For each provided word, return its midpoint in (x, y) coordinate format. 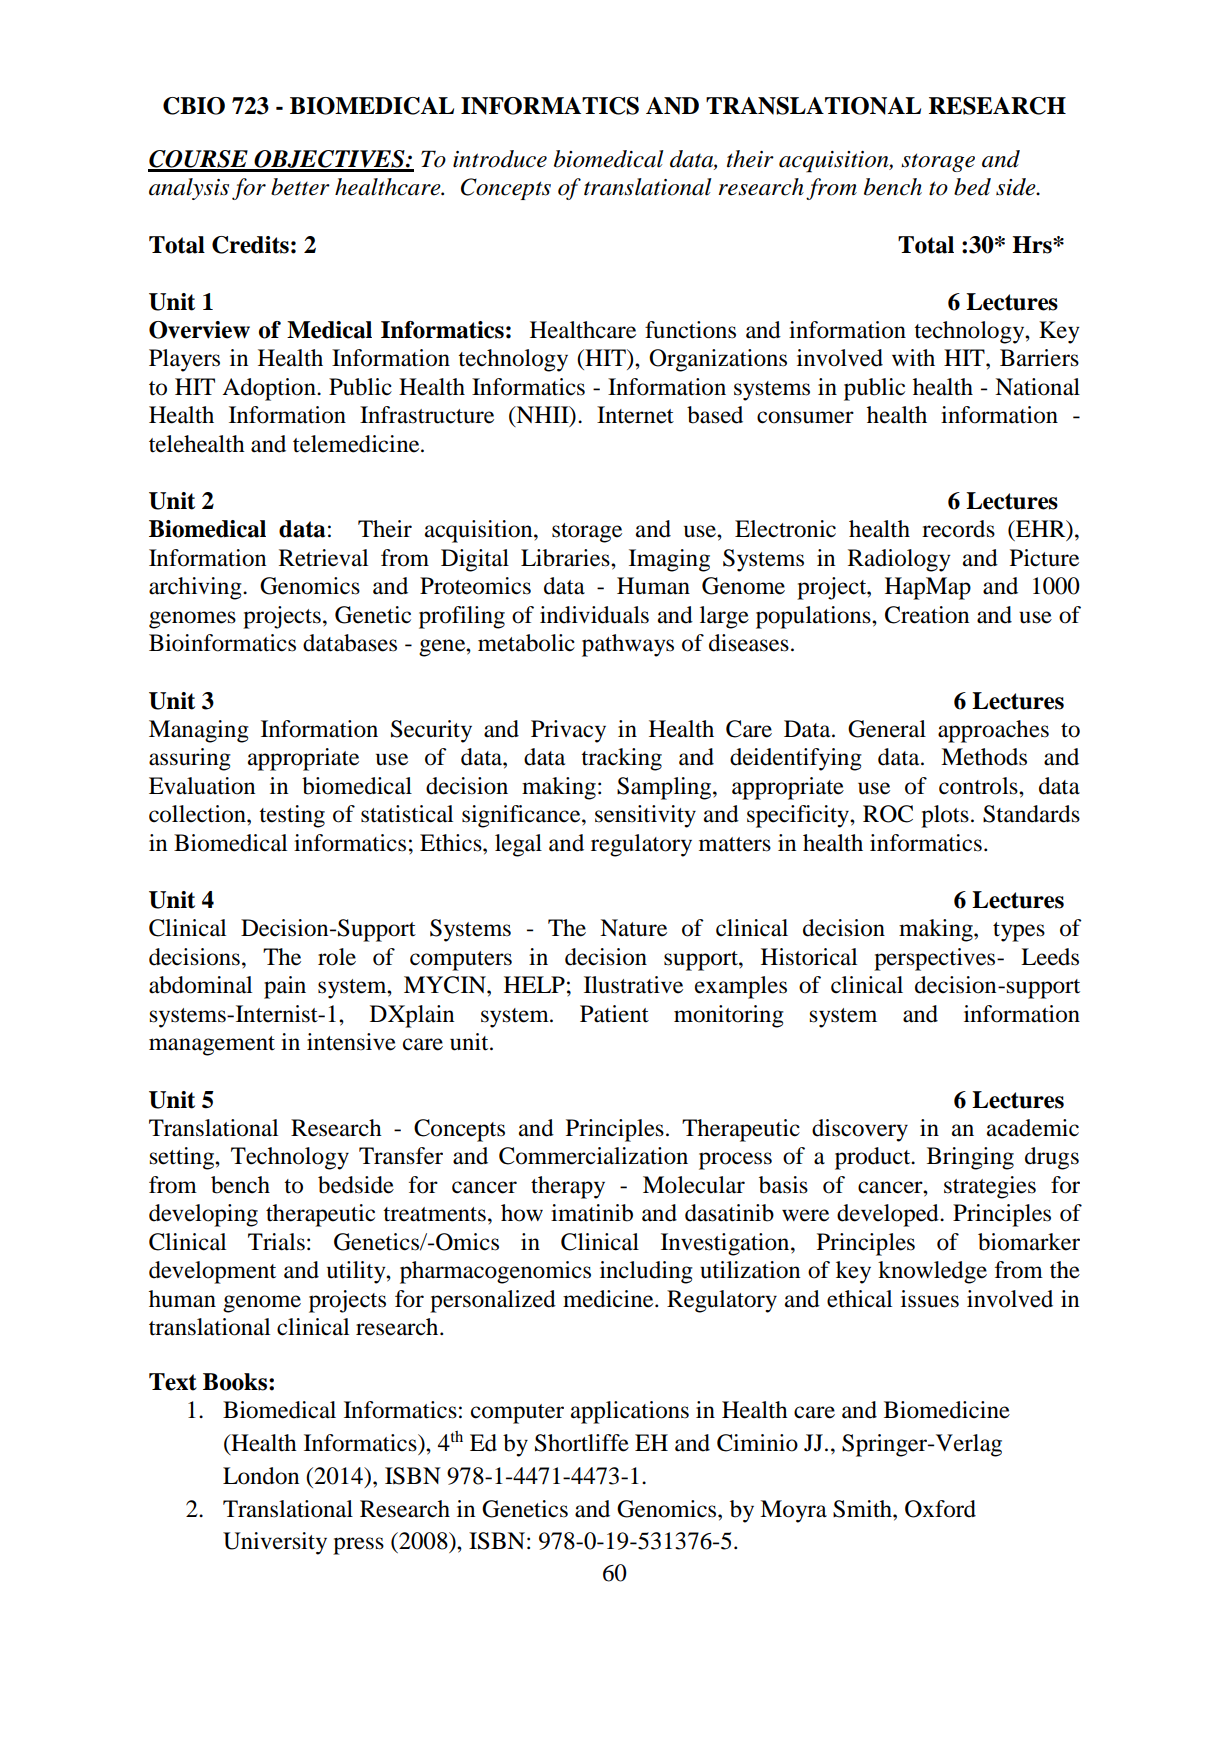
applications (630, 1412)
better (300, 187)
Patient (614, 1014)
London (261, 1476)
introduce (500, 159)
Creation (927, 615)
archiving (196, 588)
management (212, 1046)
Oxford (940, 1509)
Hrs (1033, 245)
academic (1033, 1128)
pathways (628, 645)
